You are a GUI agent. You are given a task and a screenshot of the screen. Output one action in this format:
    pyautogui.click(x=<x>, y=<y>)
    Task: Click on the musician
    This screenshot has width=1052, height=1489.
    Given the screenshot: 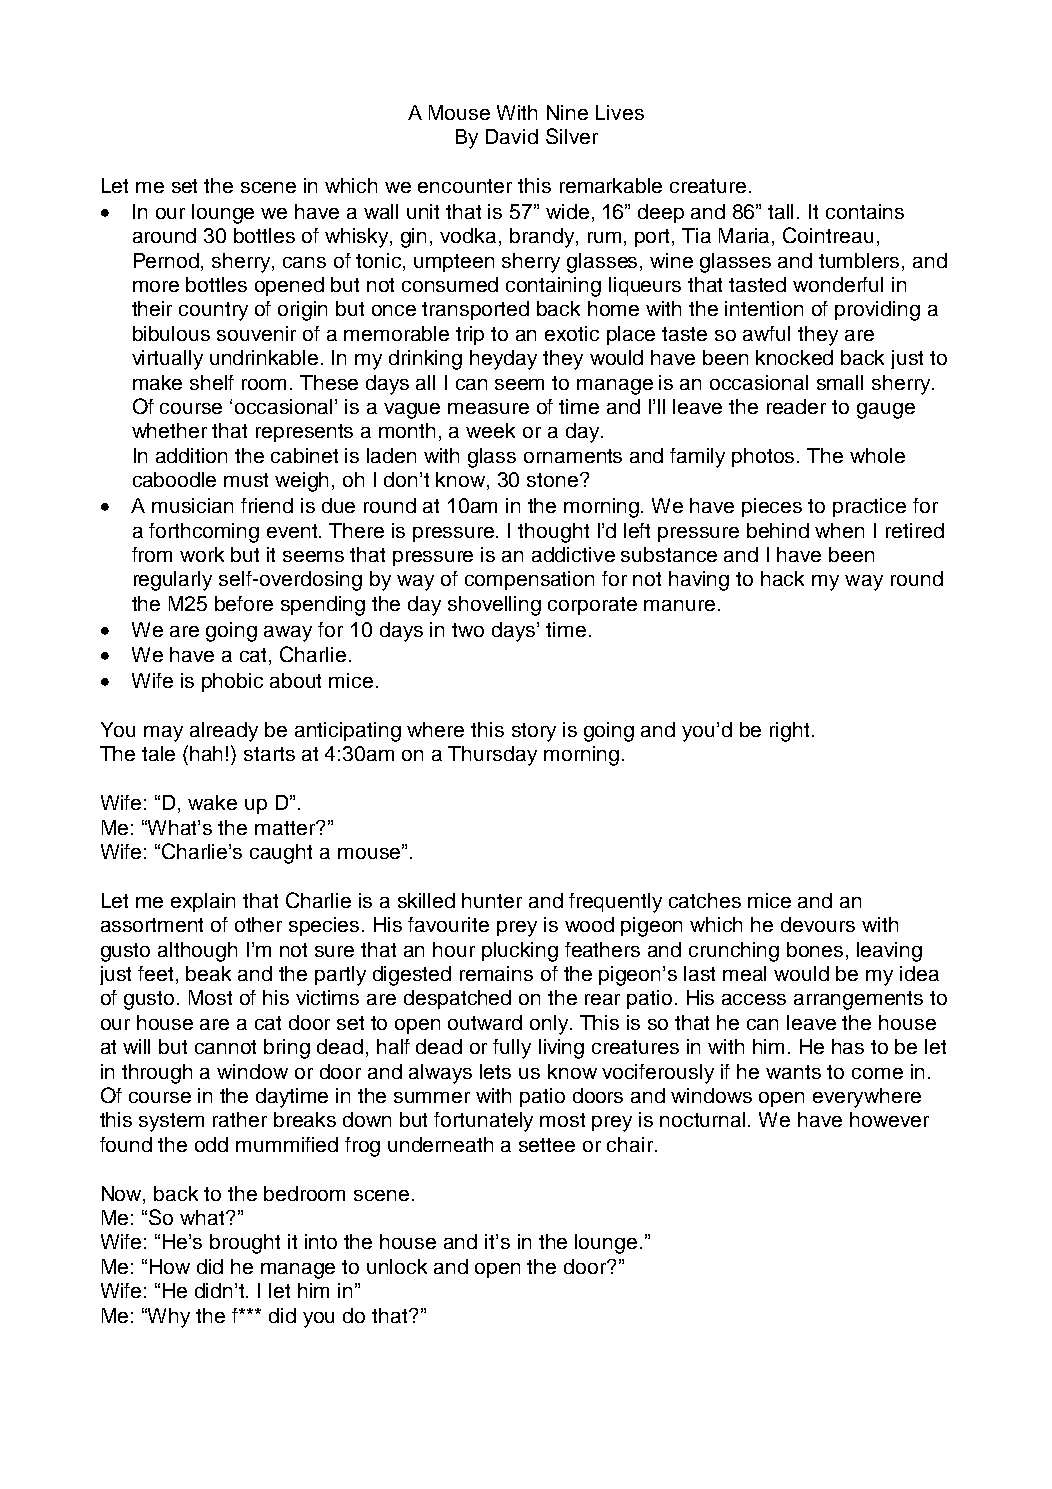 What is the action you would take?
    pyautogui.click(x=192, y=505)
